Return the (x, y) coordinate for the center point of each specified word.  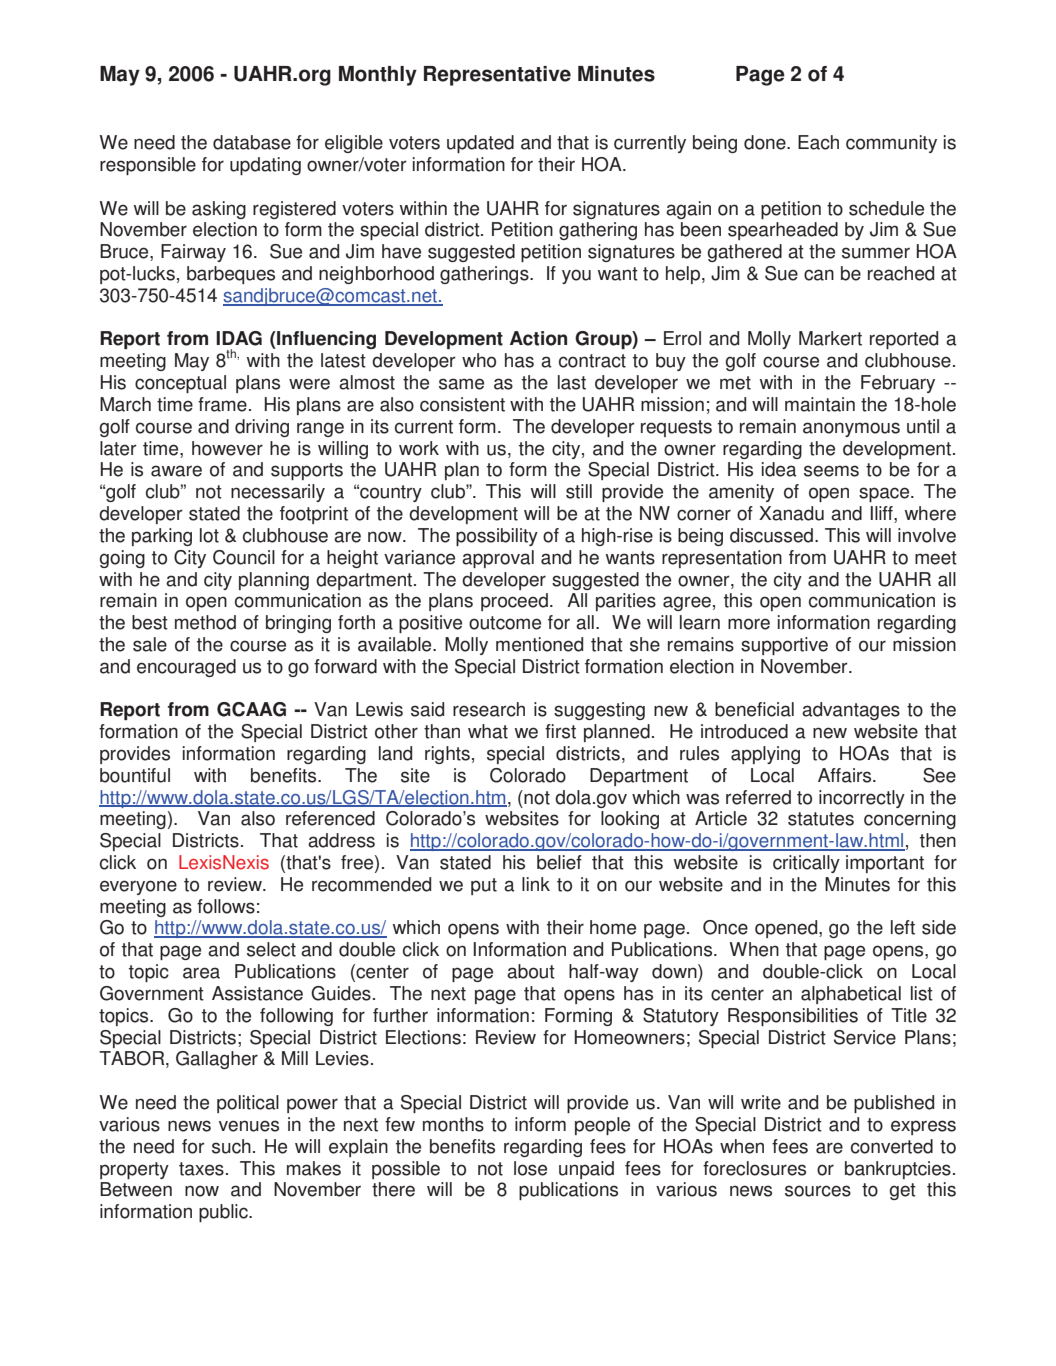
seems (831, 471)
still (579, 491)
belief (559, 862)
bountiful (135, 775)
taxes (201, 1169)
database (252, 142)
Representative (497, 76)
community (891, 144)
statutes (821, 819)
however (227, 448)
